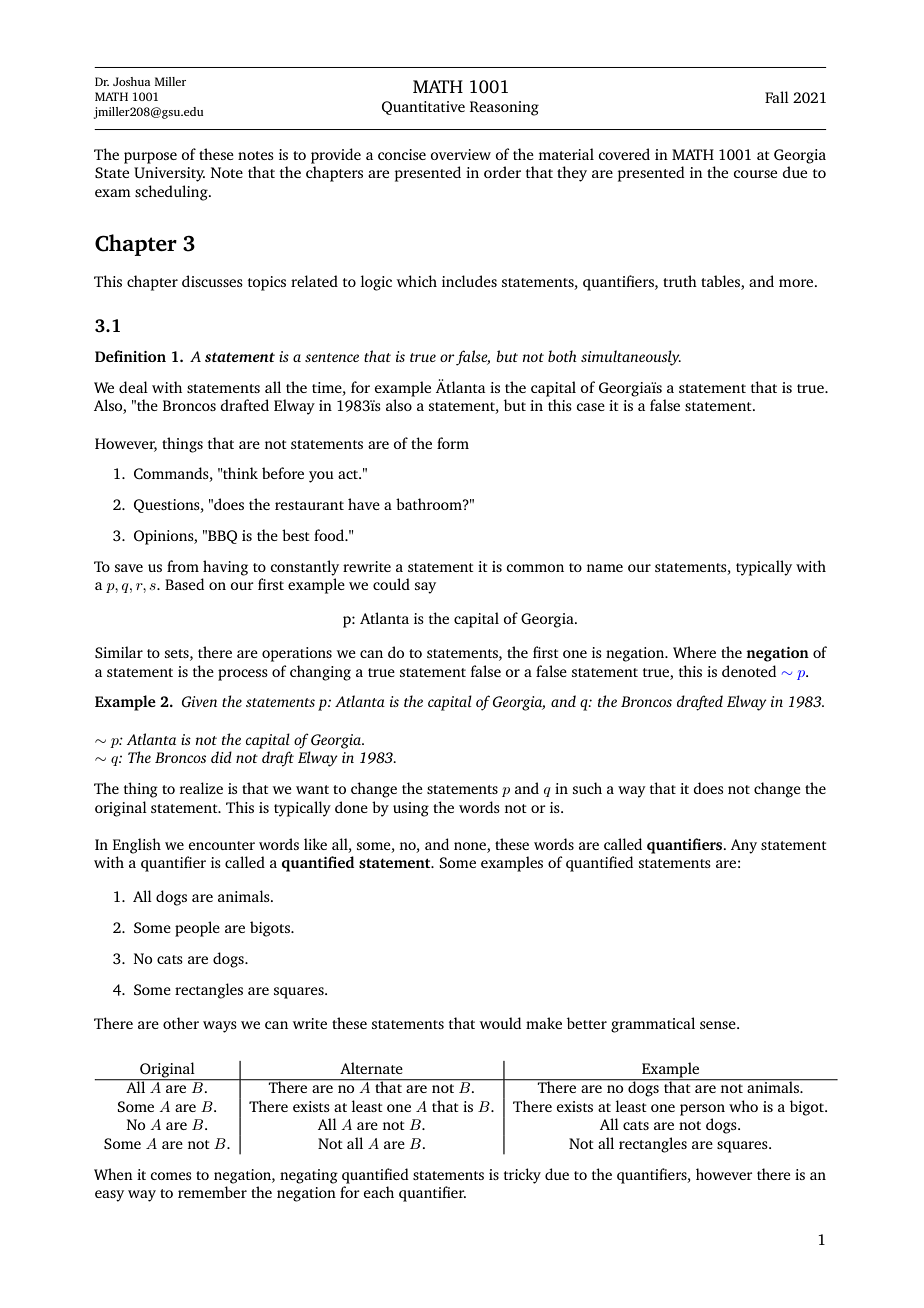 The height and width of the screenshot is (1308, 924). Describe the element at coordinates (744, 846) in the screenshot. I see `Any` at that location.
